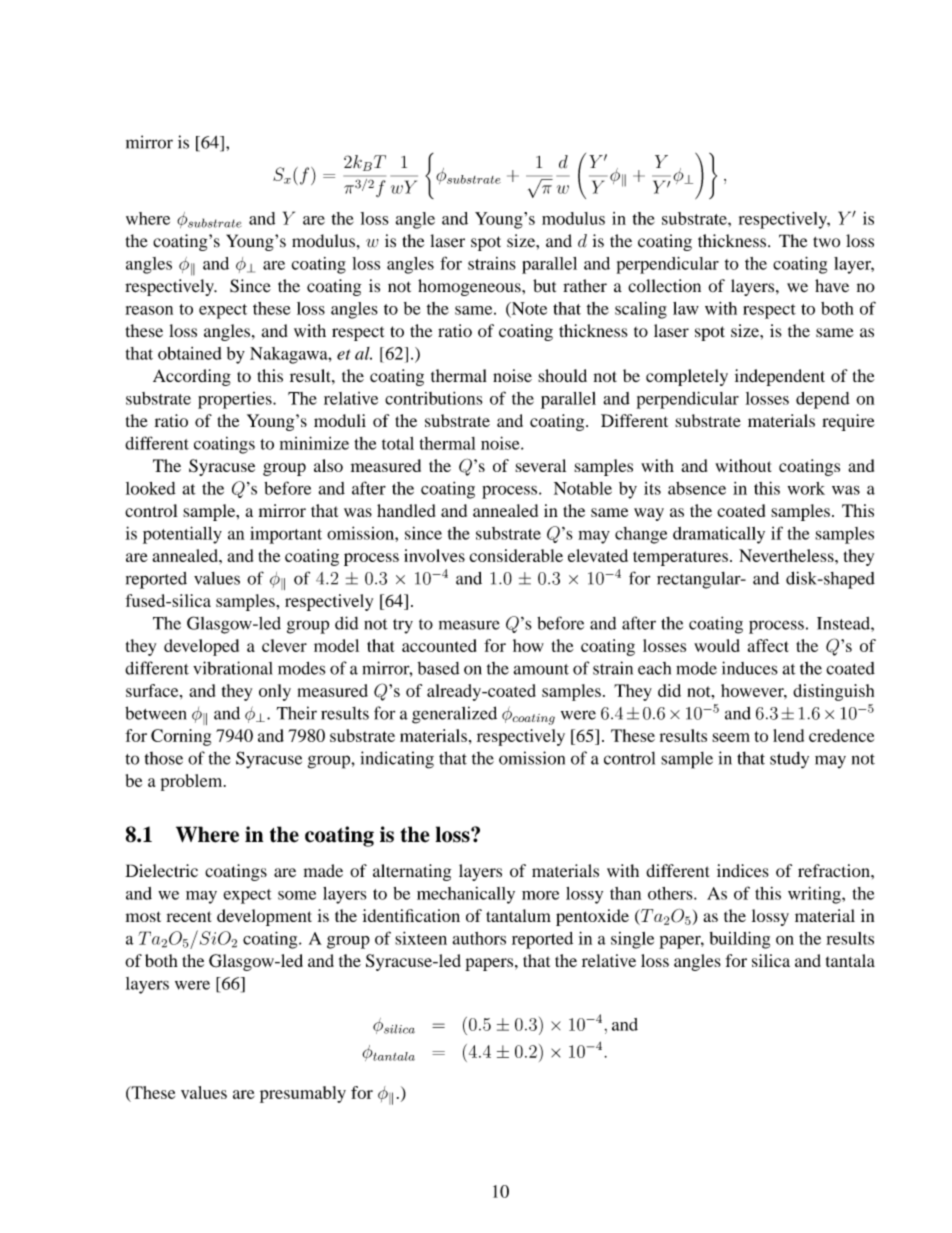  I want to click on have, so click(832, 285).
